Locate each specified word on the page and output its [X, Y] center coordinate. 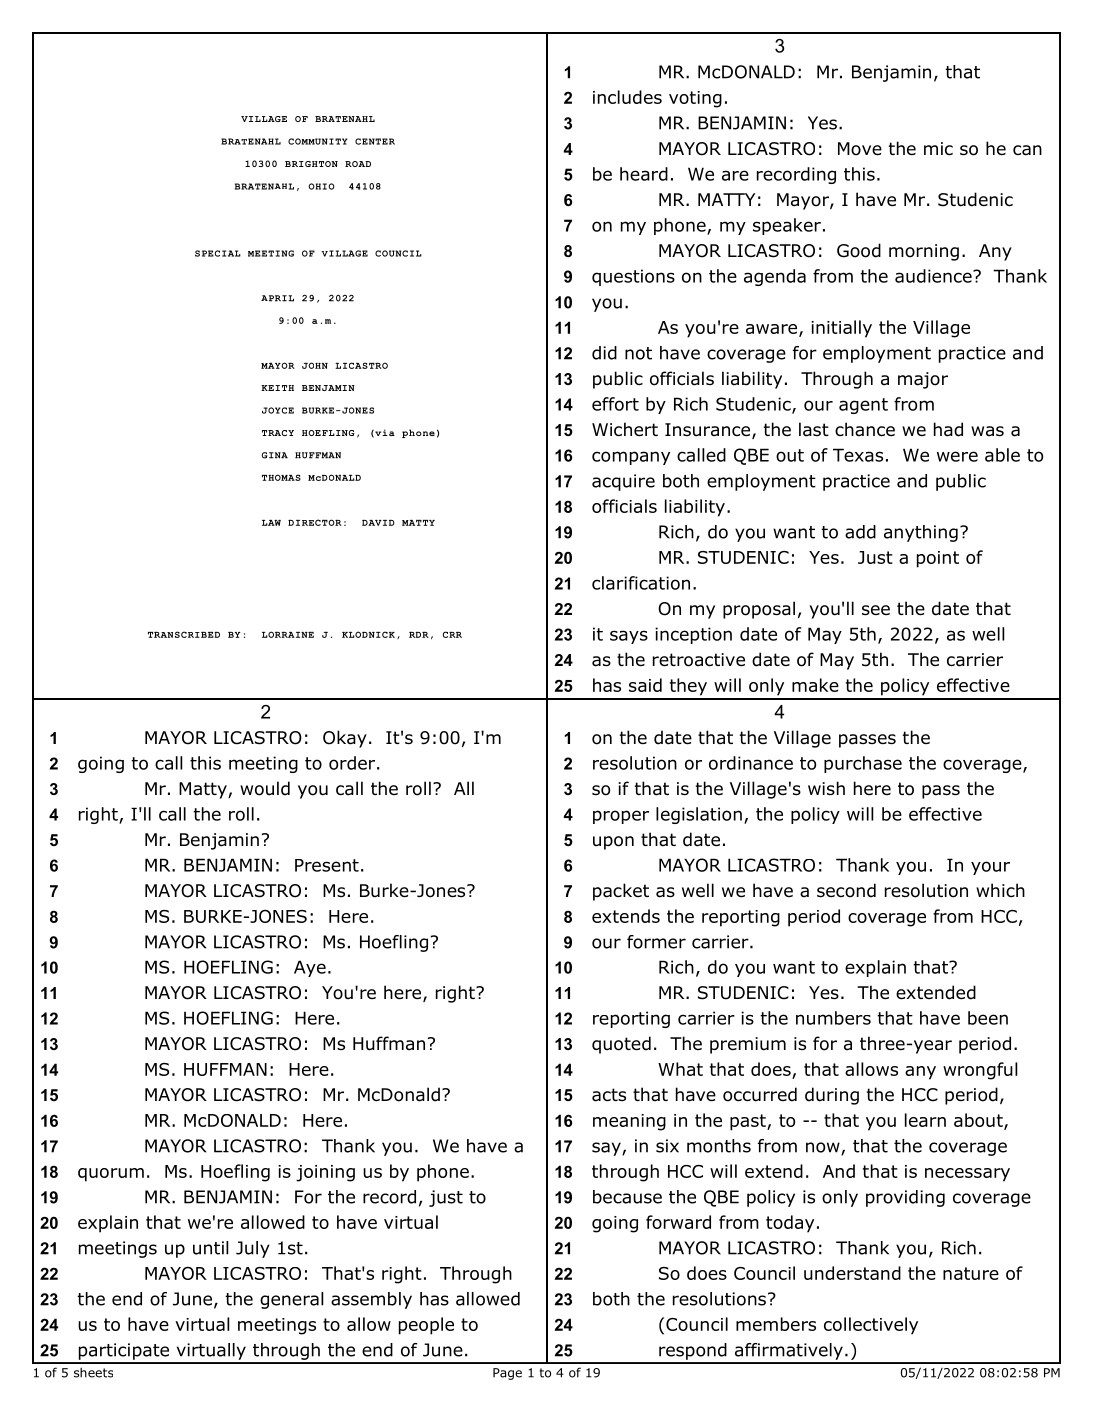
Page [507, 1374]
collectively [871, 1326]
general [292, 1300]
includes [627, 97]
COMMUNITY [318, 141]
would [265, 788]
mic [938, 149]
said [645, 685]
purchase [863, 764]
